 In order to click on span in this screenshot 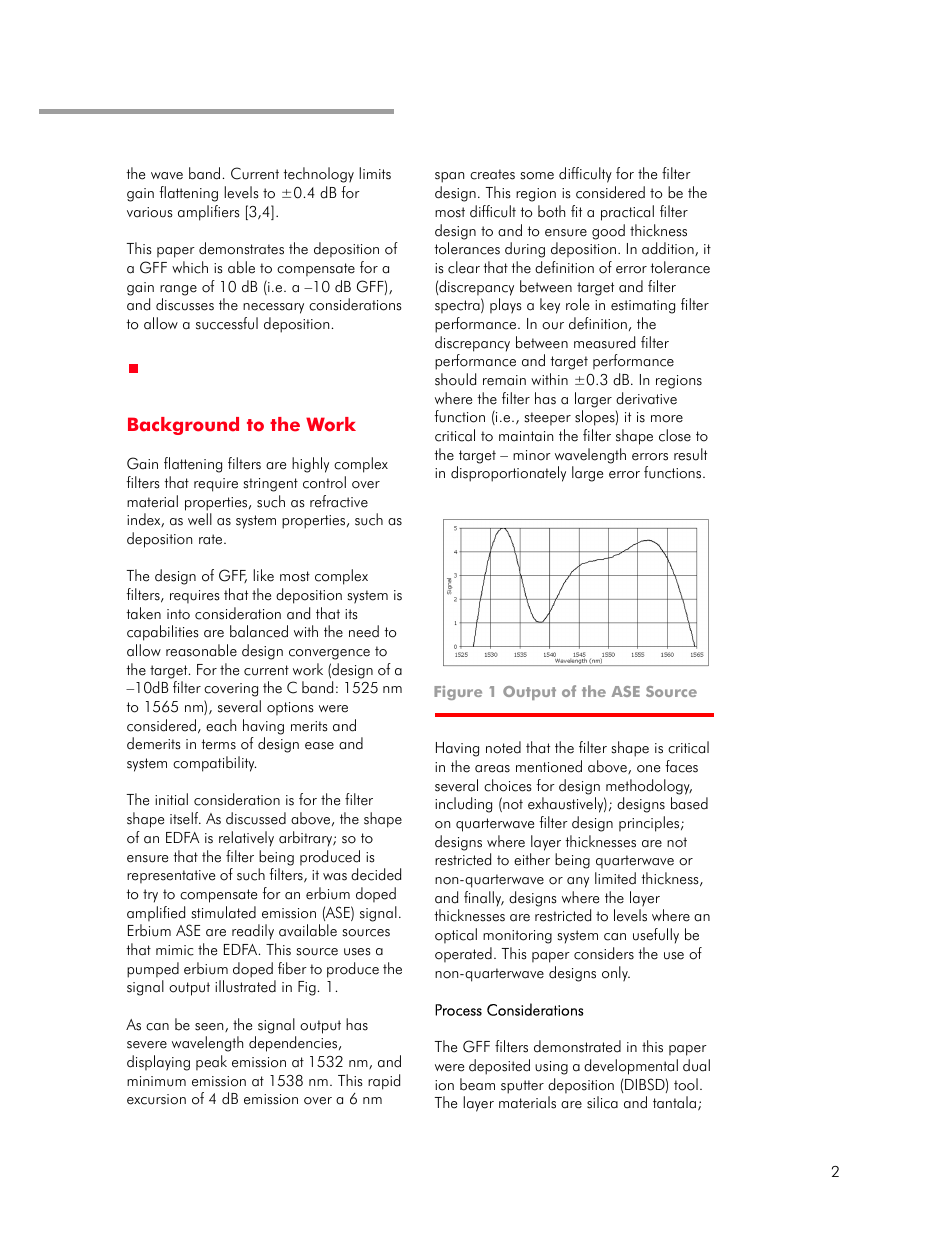, I will do `click(449, 177)`.
